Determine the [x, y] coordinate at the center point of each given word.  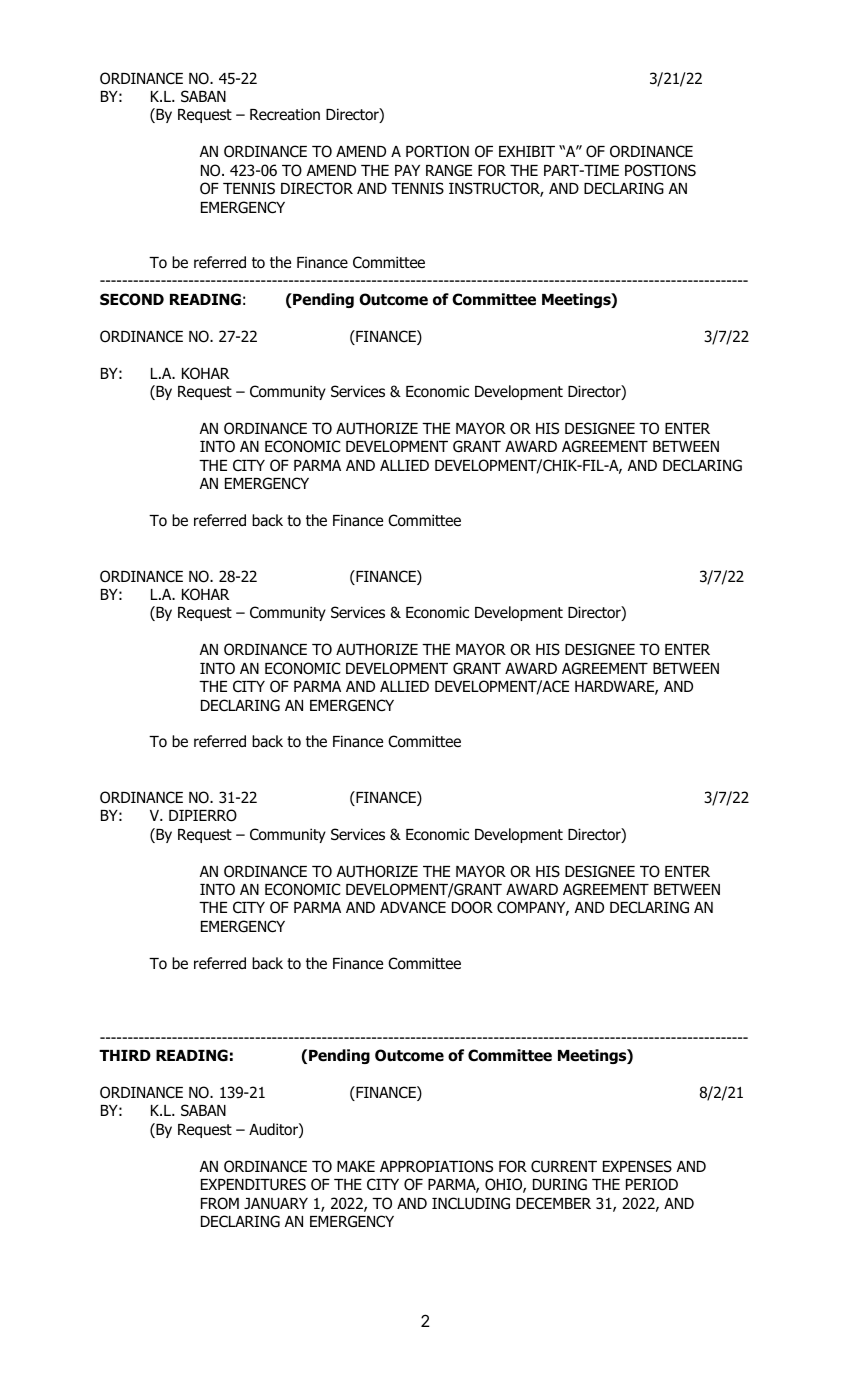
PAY [407, 170]
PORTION [437, 151]
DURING [560, 1184]
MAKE [356, 1166]
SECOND [132, 299]
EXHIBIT [527, 151]
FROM [220, 1203]
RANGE [449, 170]
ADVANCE [413, 907]
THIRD [125, 1055]
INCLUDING [471, 1203]
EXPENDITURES [253, 1184]
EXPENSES [637, 1166]
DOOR [472, 907]
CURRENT [564, 1166]
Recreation [285, 114]
